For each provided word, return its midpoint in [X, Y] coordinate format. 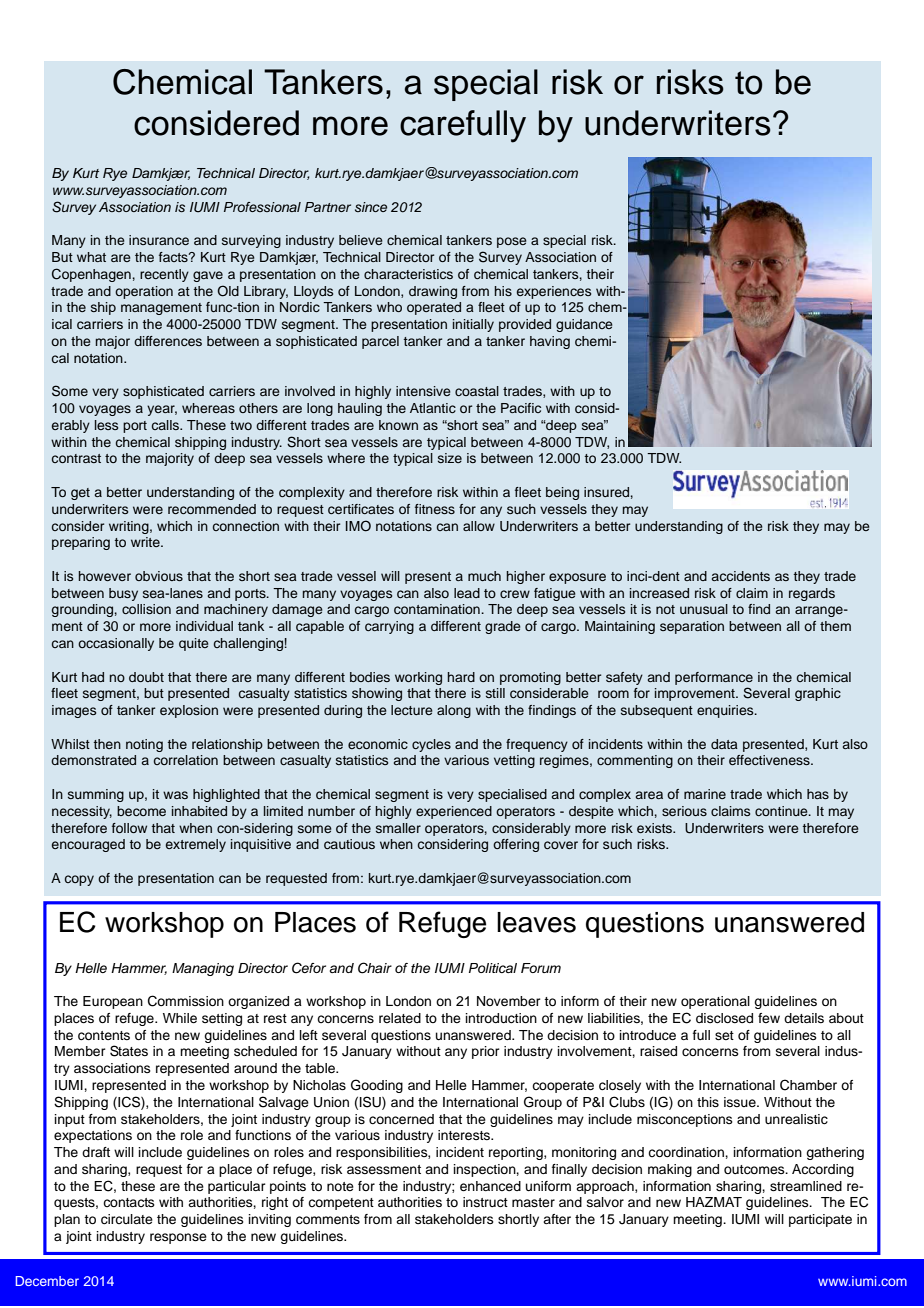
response [178, 1238]
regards [812, 594]
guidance [584, 325]
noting [144, 745]
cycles [431, 745]
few [769, 1018]
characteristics [408, 274]
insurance [159, 240]
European [113, 1002]
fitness [435, 509]
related [400, 1018]
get [80, 494]
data [724, 744]
